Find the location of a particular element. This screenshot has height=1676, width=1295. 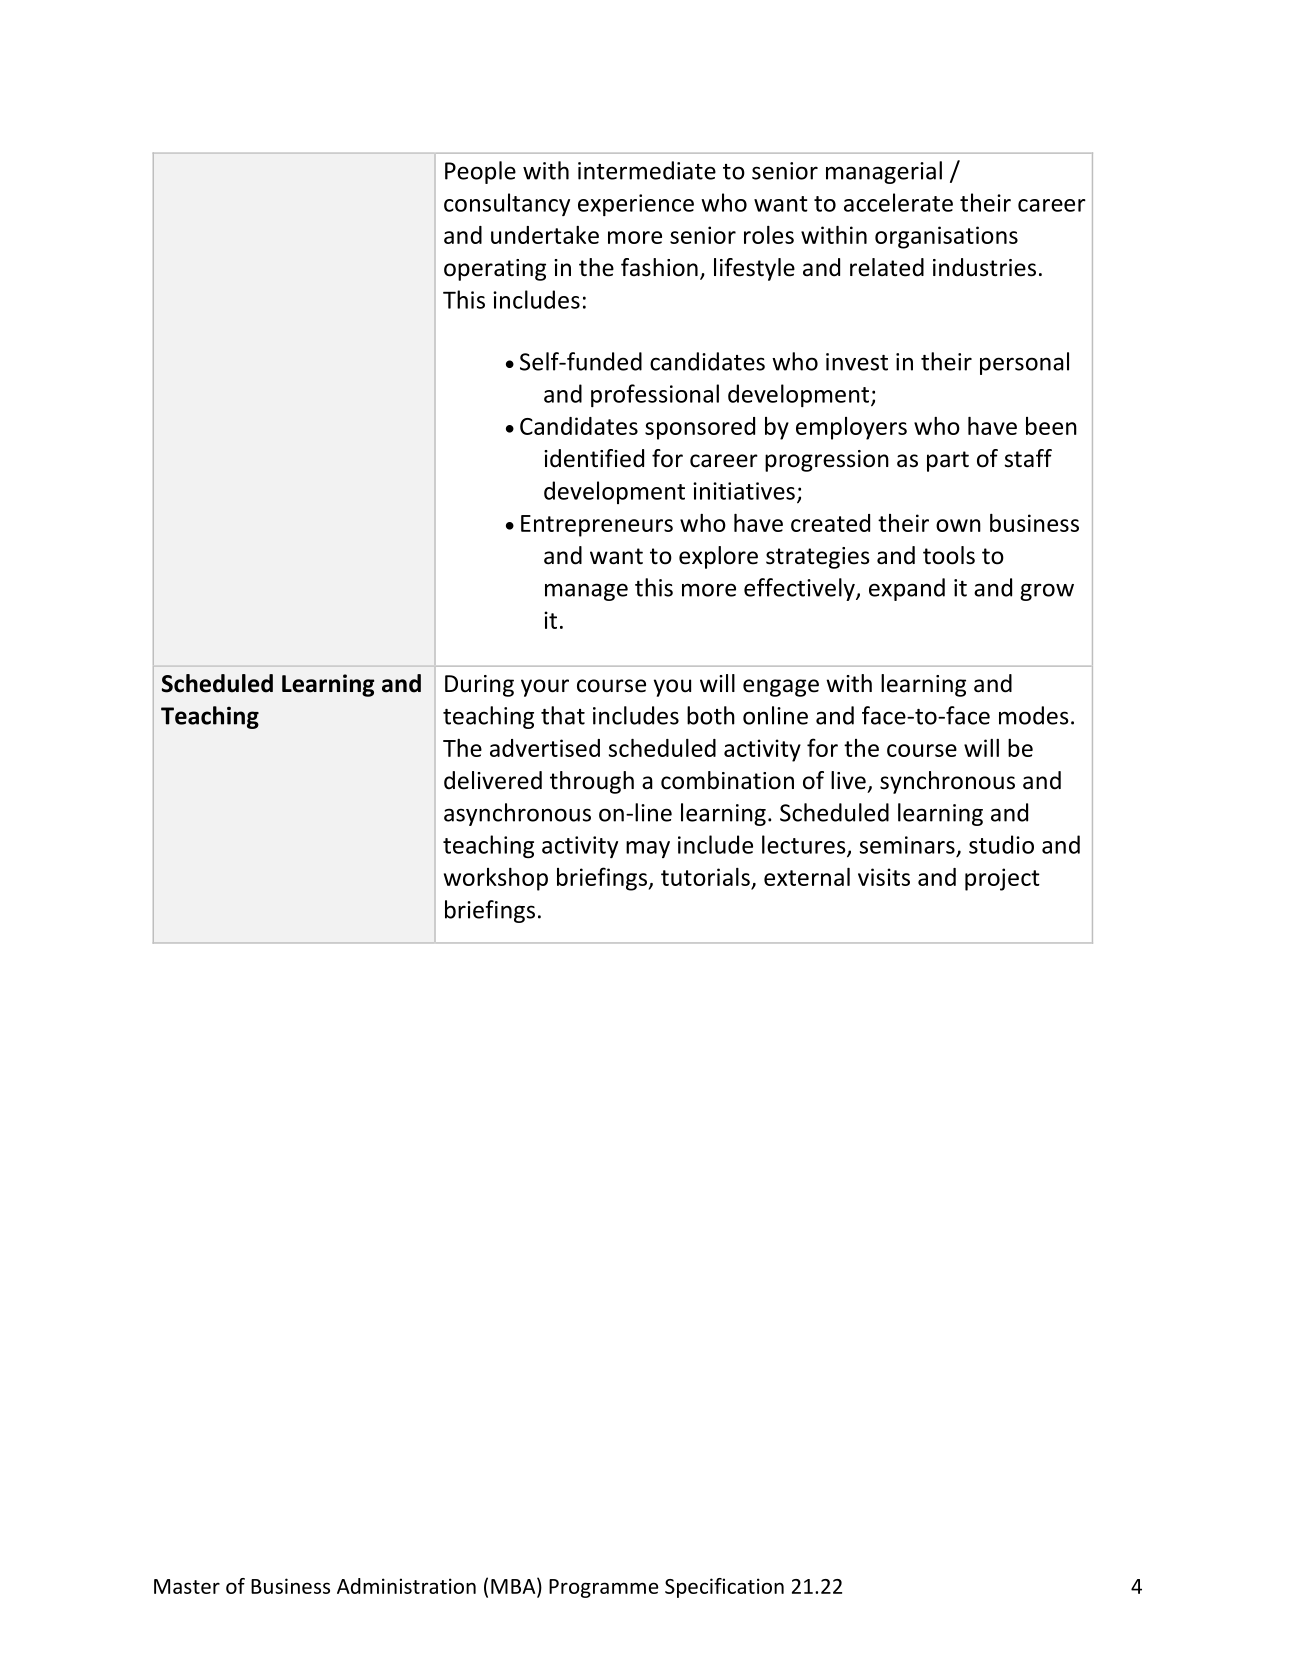

Master is located at coordinates (187, 1586).
